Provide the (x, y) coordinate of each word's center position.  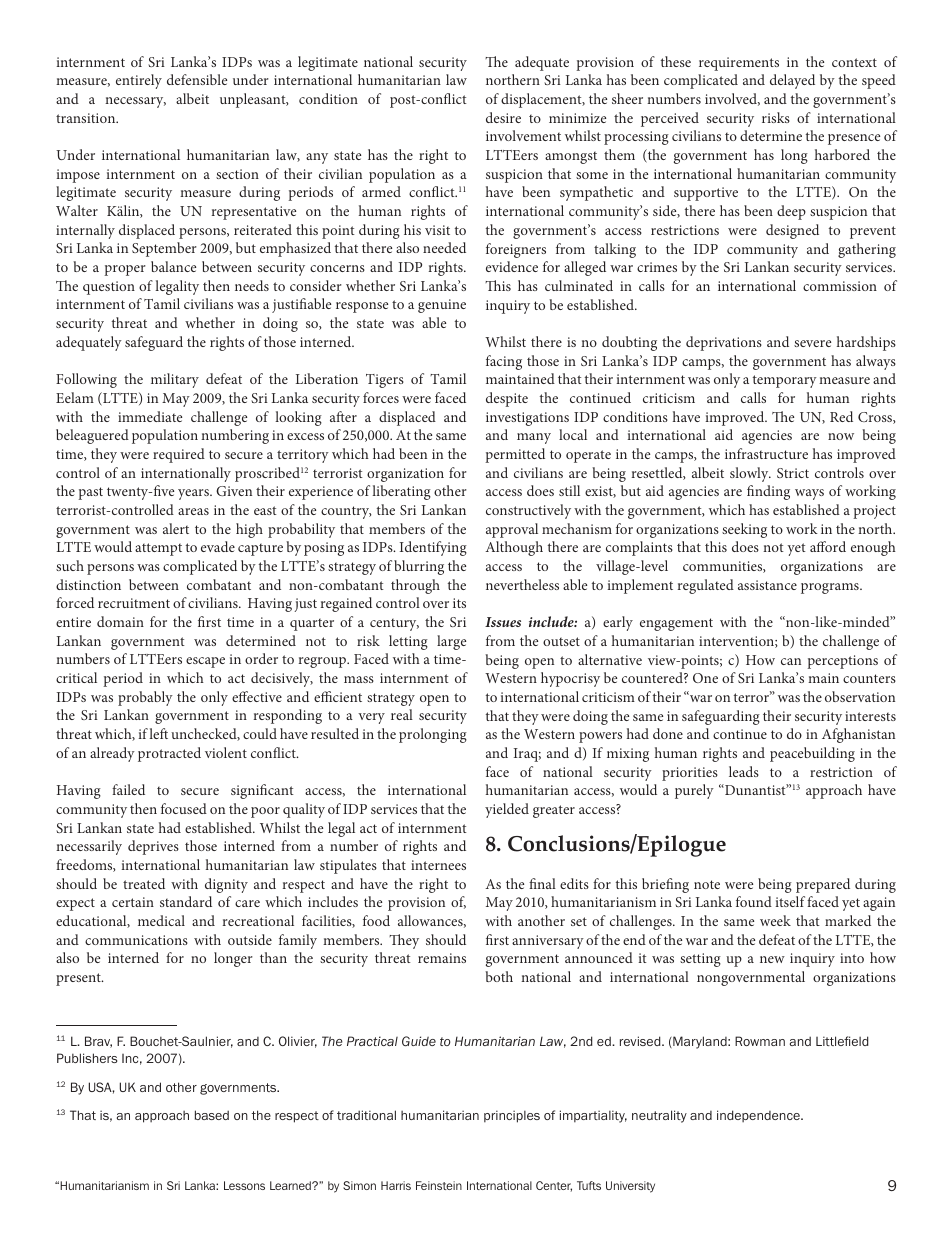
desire (503, 117)
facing (504, 362)
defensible (197, 79)
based (212, 1115)
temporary (785, 381)
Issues (503, 622)
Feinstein (439, 1185)
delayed (792, 81)
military (175, 380)
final (542, 883)
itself (790, 901)
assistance (767, 585)
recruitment (134, 603)
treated (144, 883)
